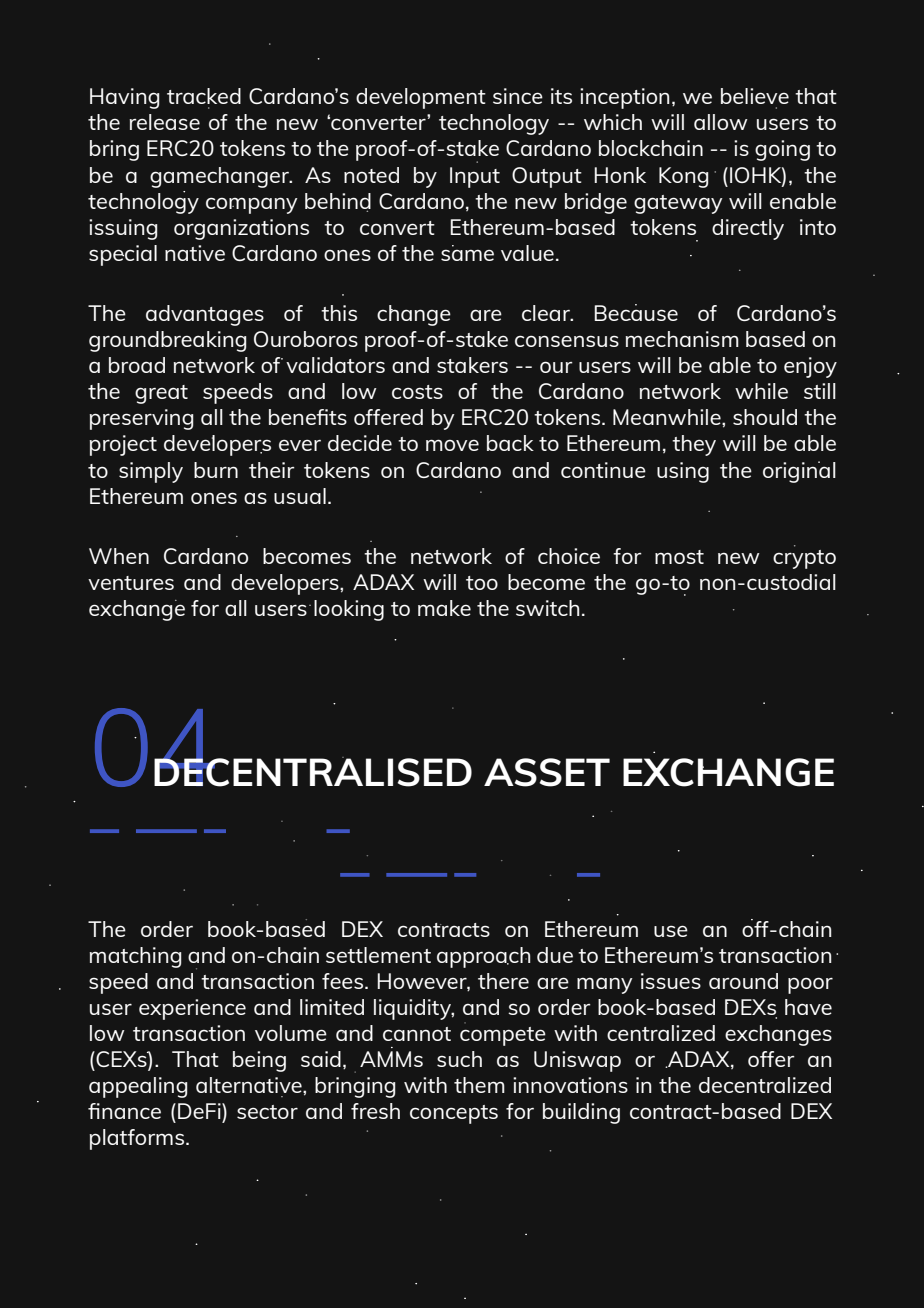 The image size is (924, 1308). What do you see at coordinates (808, 1007) in the screenshot?
I see `have` at bounding box center [808, 1007].
